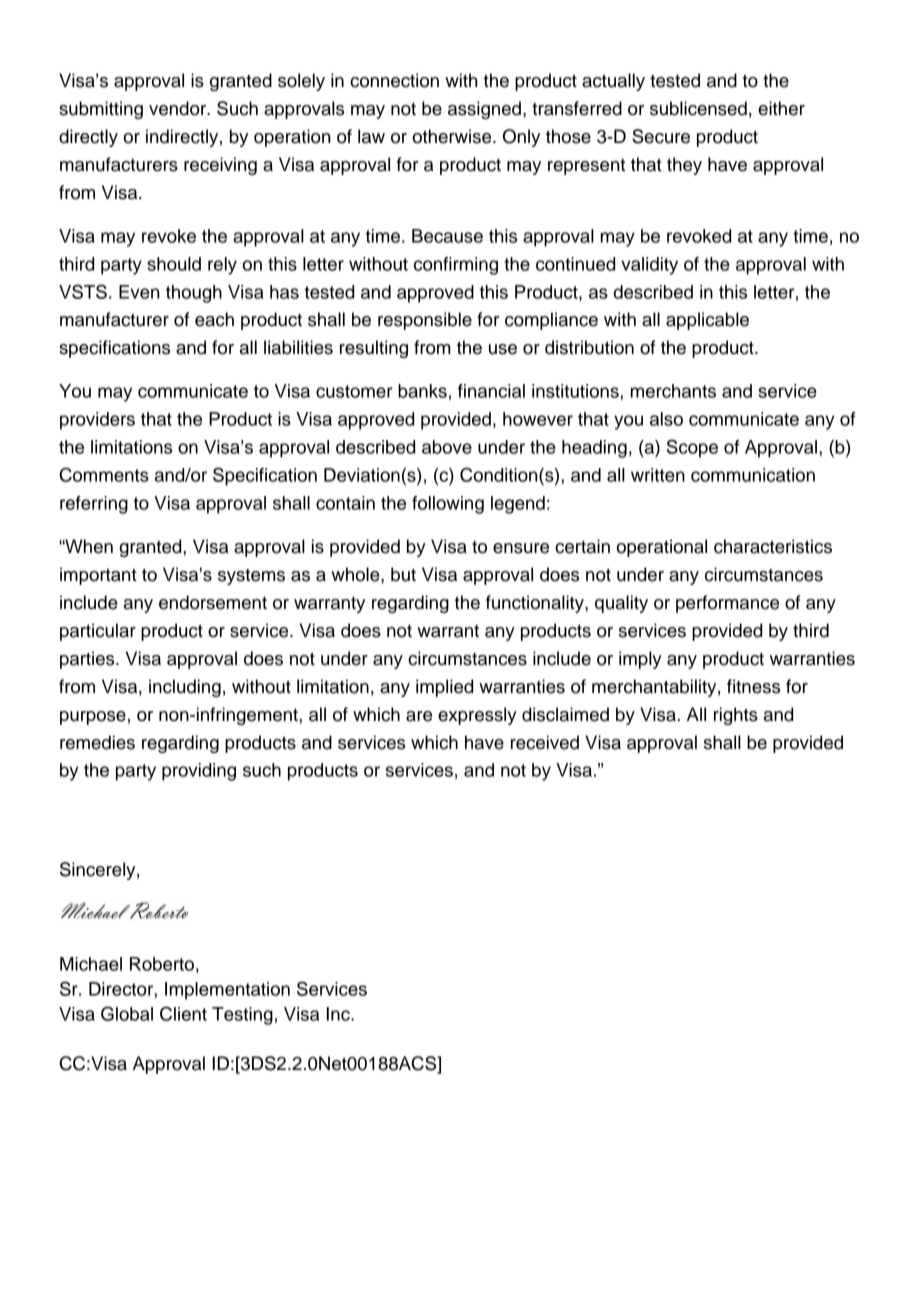 The image size is (924, 1308). What do you see at coordinates (444, 688) in the screenshot?
I see `implied` at bounding box center [444, 688].
